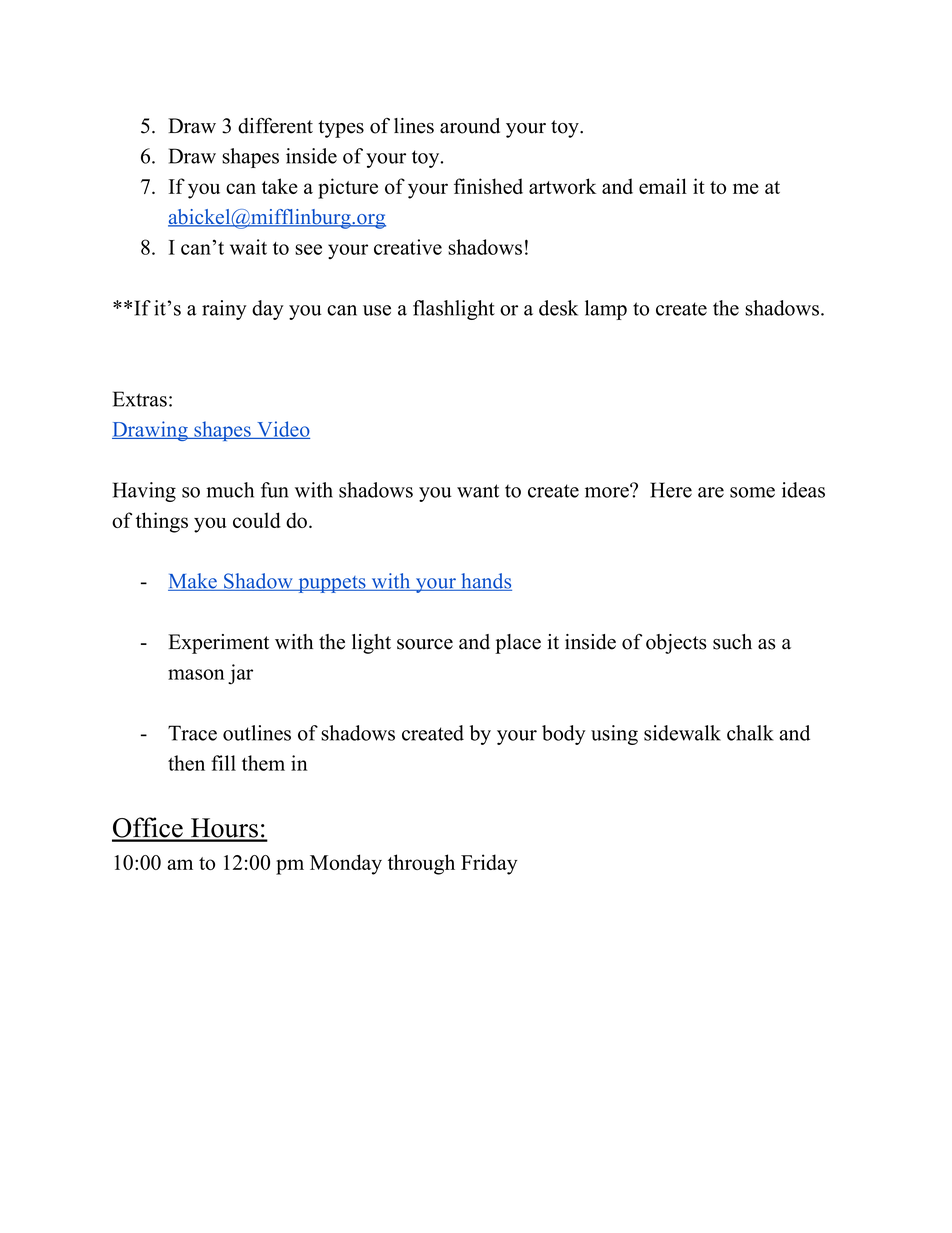 The height and width of the image is (1233, 952). What do you see at coordinates (478, 491) in the image?
I see `want` at bounding box center [478, 491].
